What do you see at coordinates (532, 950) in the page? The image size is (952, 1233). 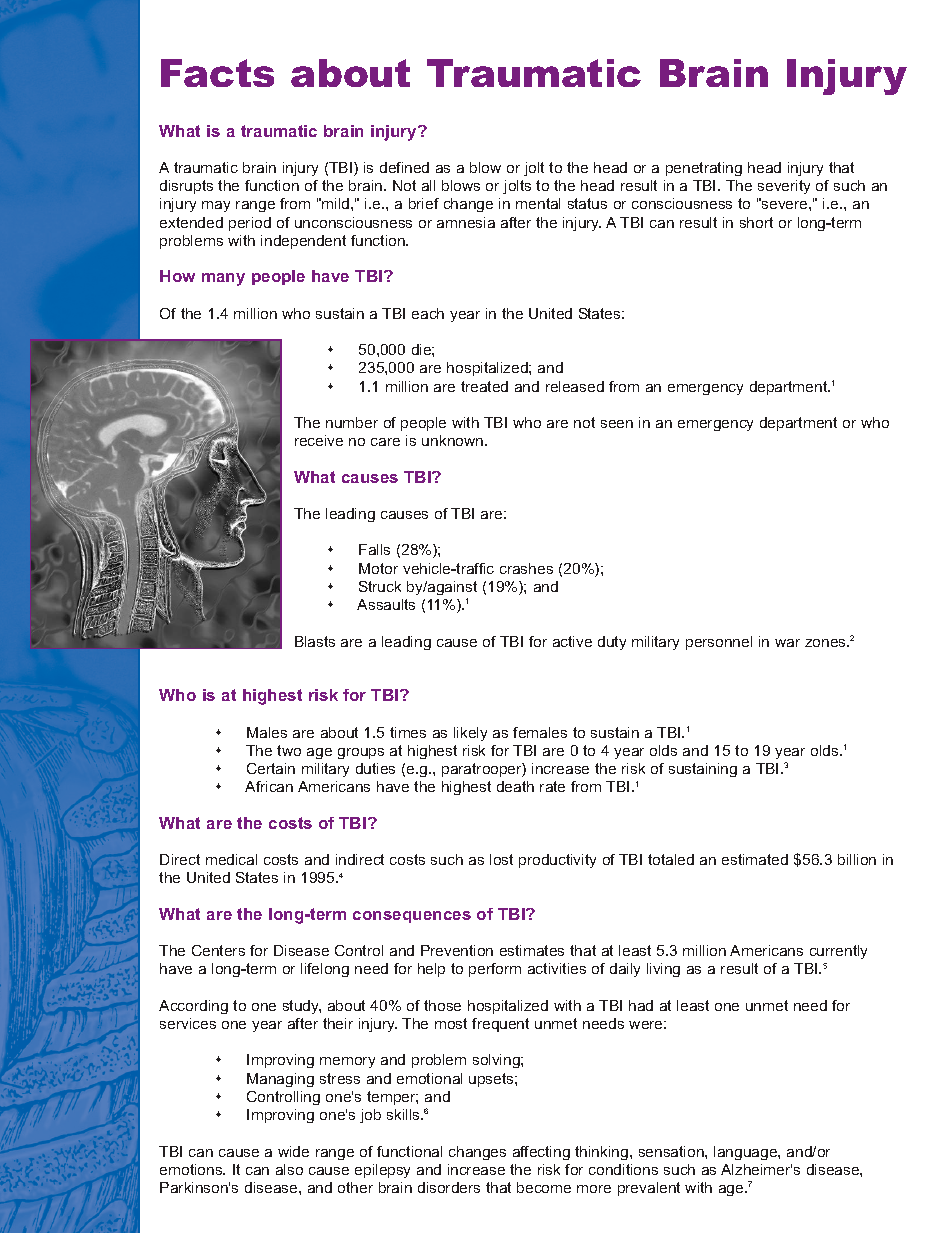 I see `estimates` at bounding box center [532, 950].
